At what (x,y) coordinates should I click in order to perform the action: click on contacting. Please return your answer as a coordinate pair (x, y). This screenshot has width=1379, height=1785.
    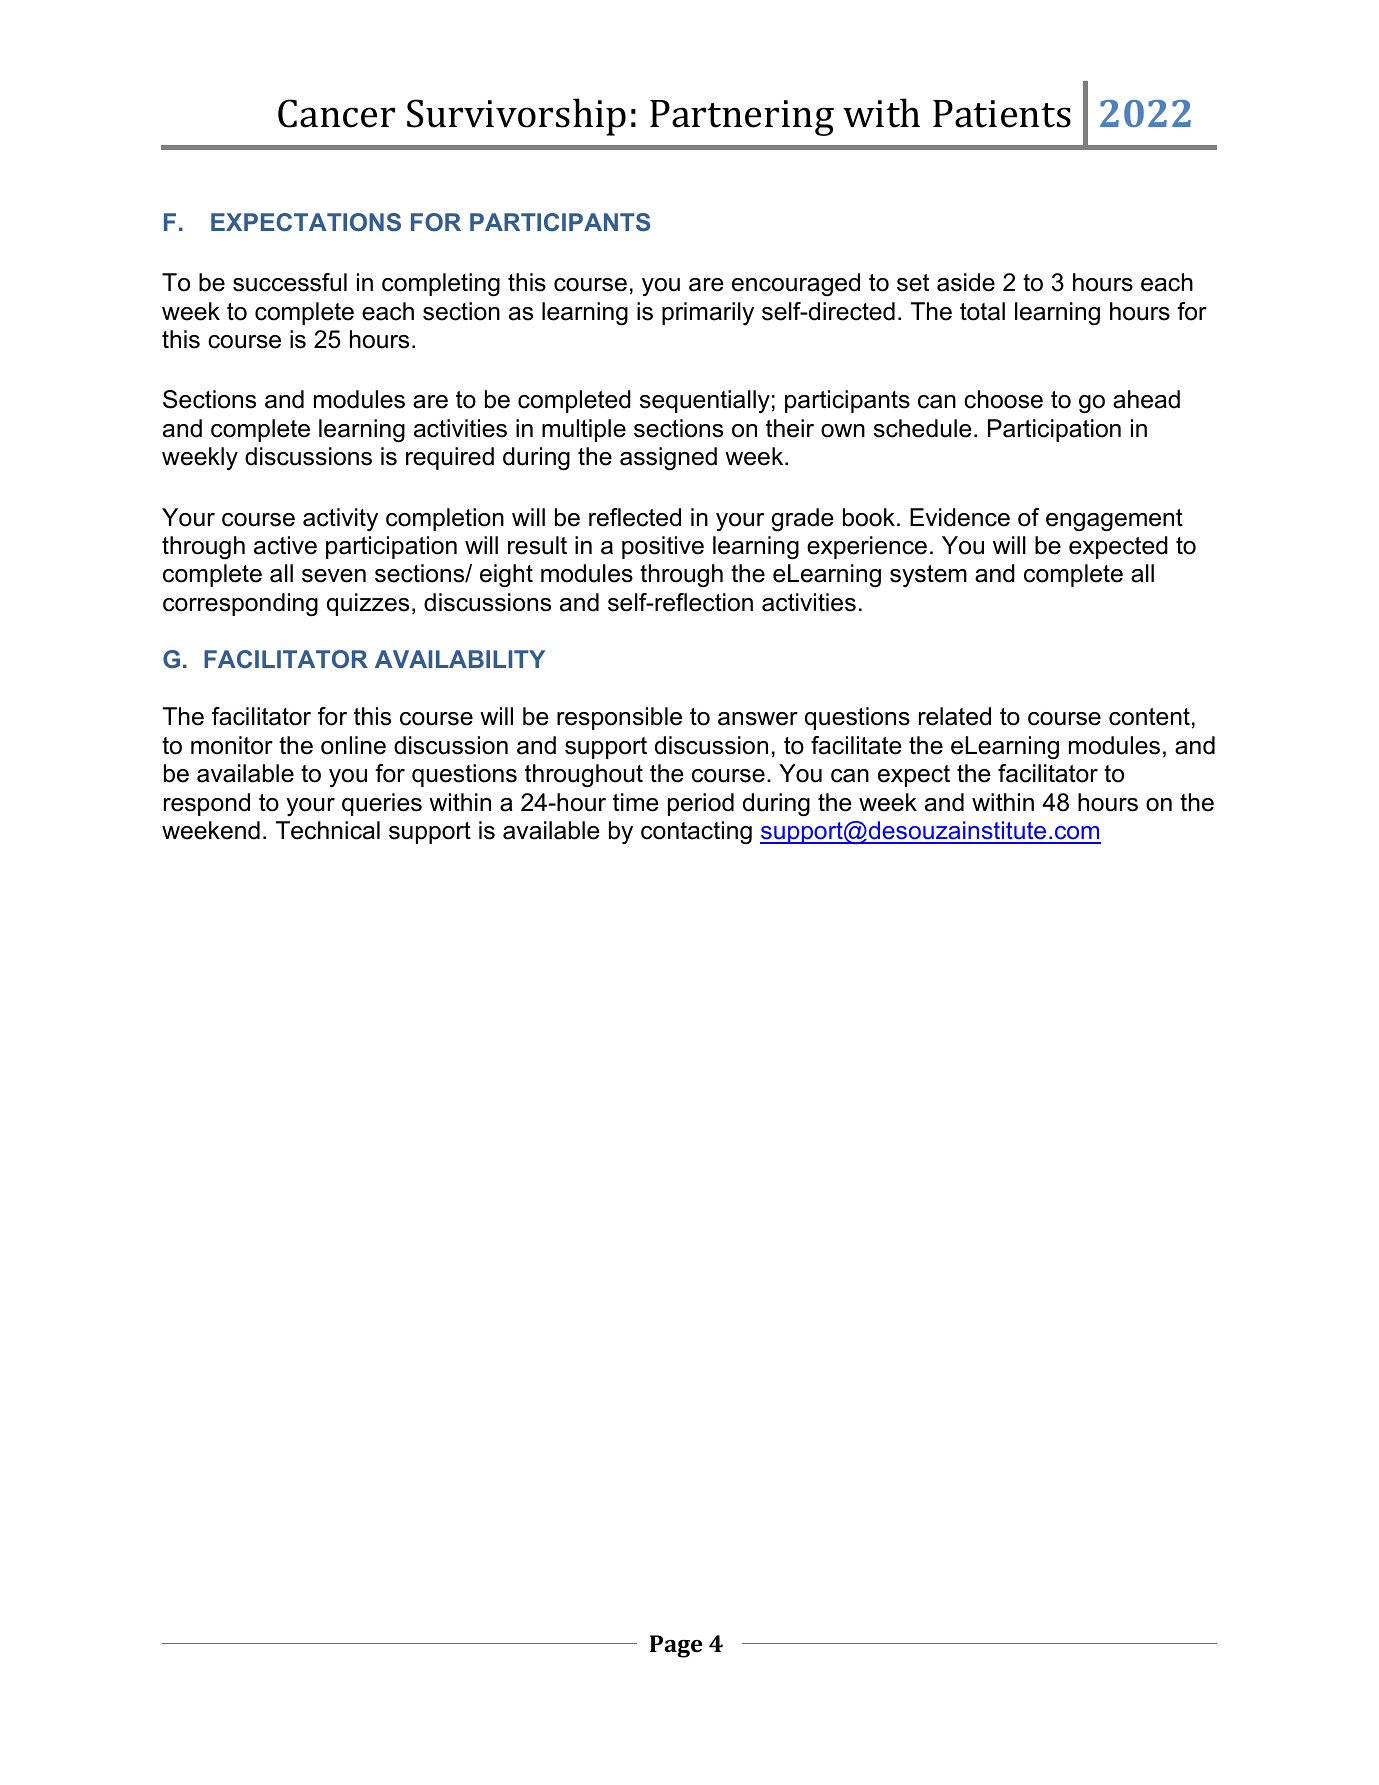
    Looking at the image, I should click on (696, 833).
